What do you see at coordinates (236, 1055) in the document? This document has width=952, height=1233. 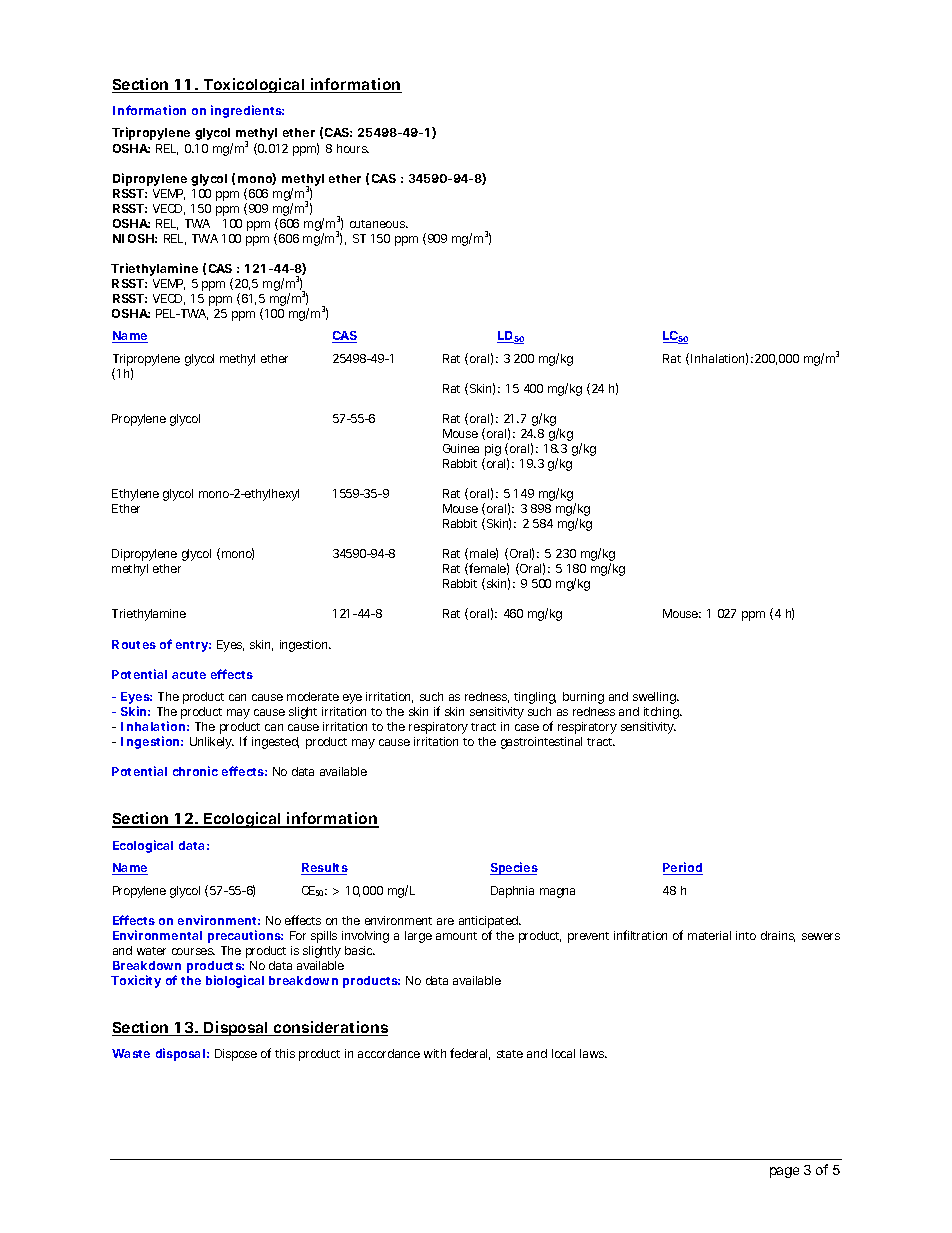 I see `Dispose` at bounding box center [236, 1055].
